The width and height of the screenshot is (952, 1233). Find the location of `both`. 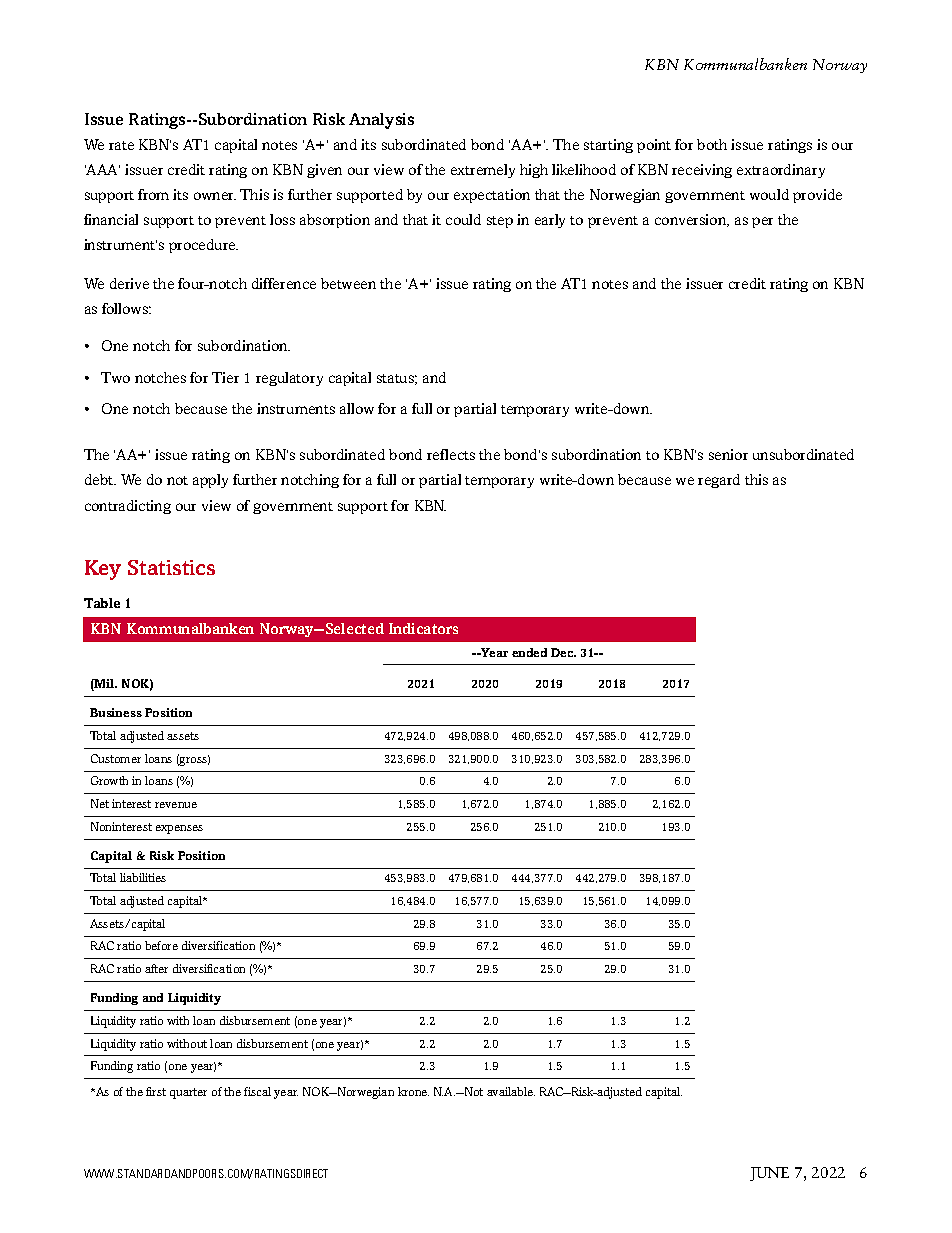

both is located at coordinates (712, 144).
